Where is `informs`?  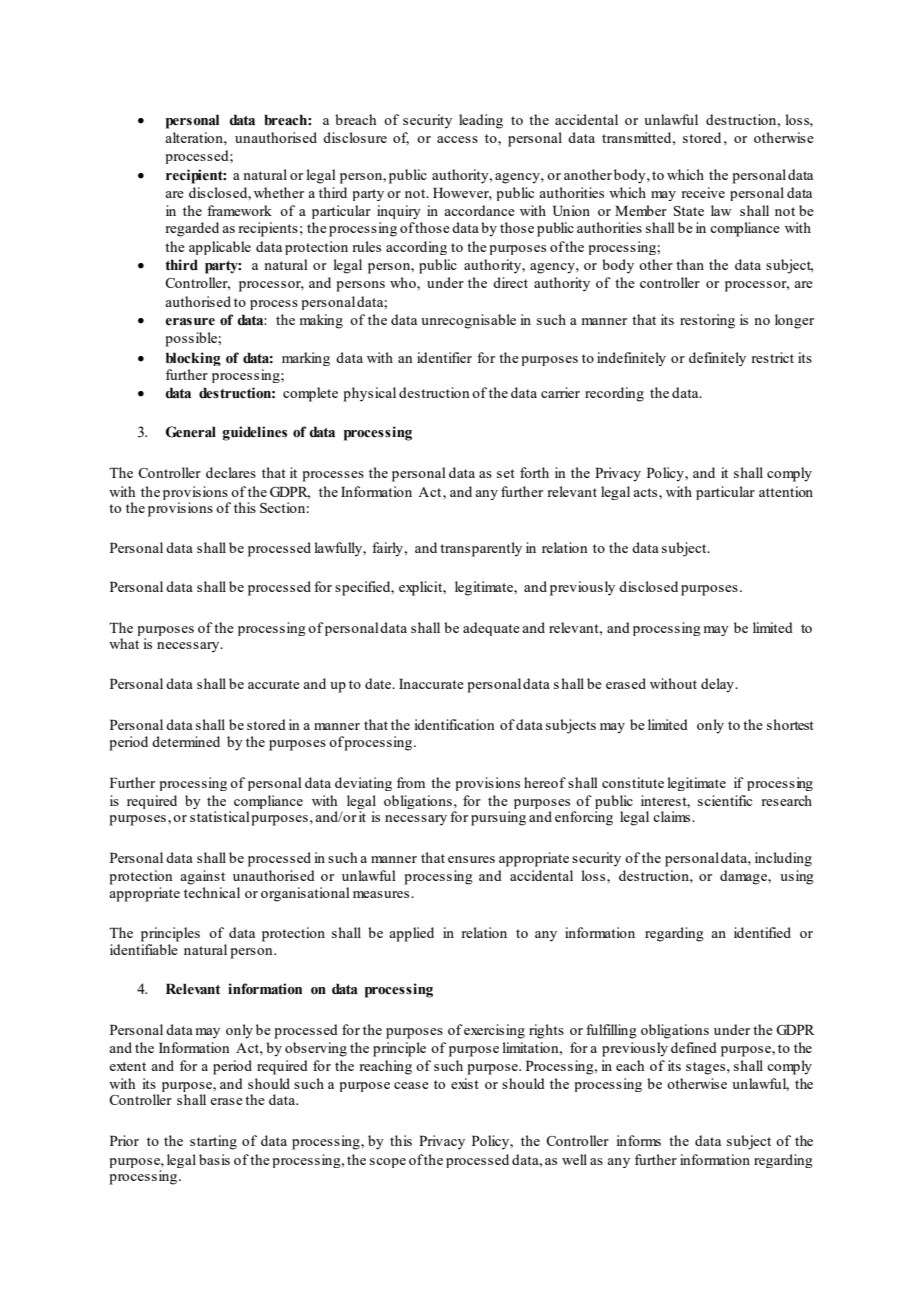 informs is located at coordinates (639, 1140).
